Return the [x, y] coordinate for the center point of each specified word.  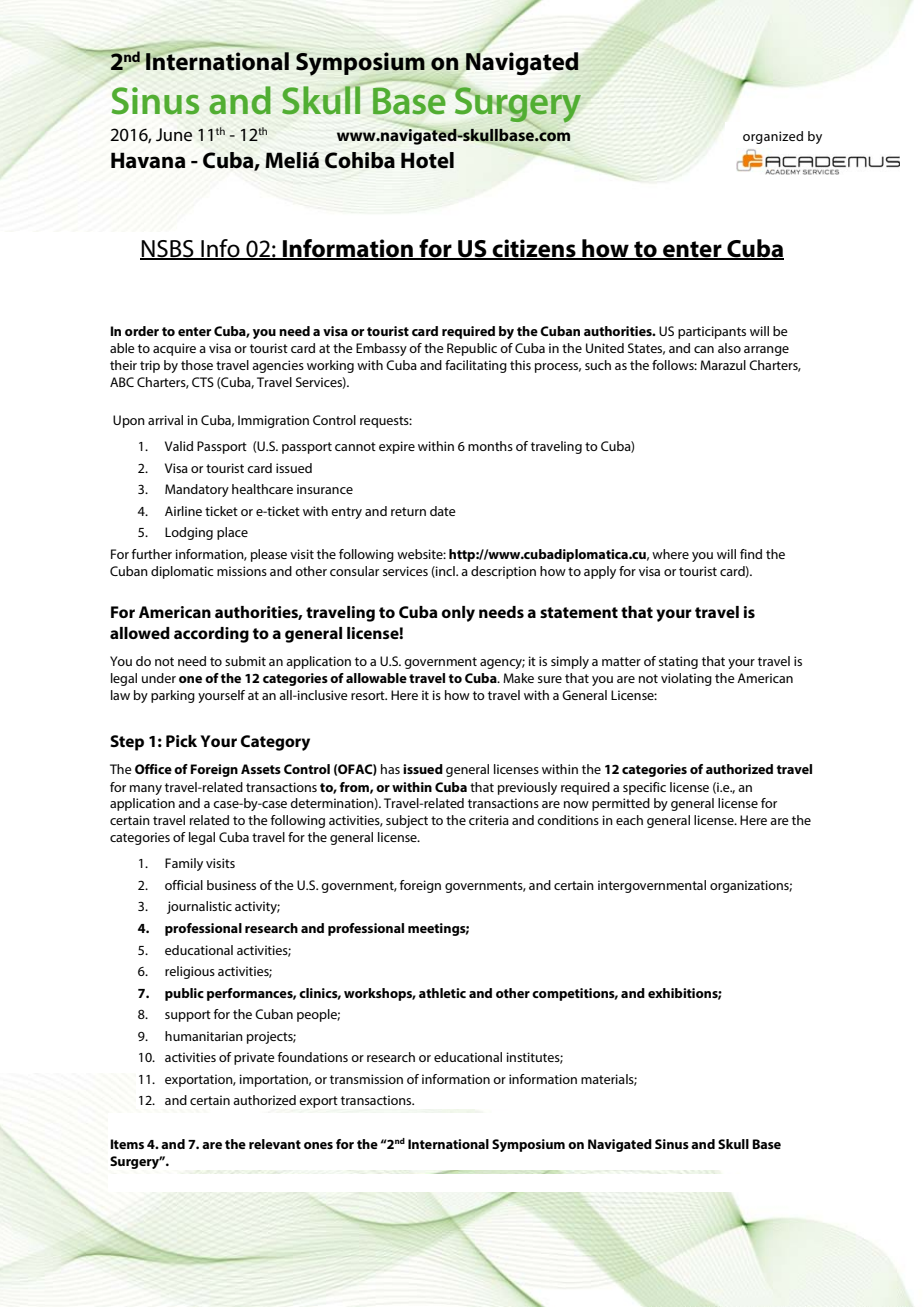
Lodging [189, 533]
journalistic [199, 907]
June [174, 134]
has [390, 769]
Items [127, 1144]
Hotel [427, 160]
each [629, 820]
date [443, 511]
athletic [442, 993]
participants [712, 332]
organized [773, 137]
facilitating [476, 366]
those [197, 365]
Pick [181, 741]
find [751, 554]
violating [686, 679]
